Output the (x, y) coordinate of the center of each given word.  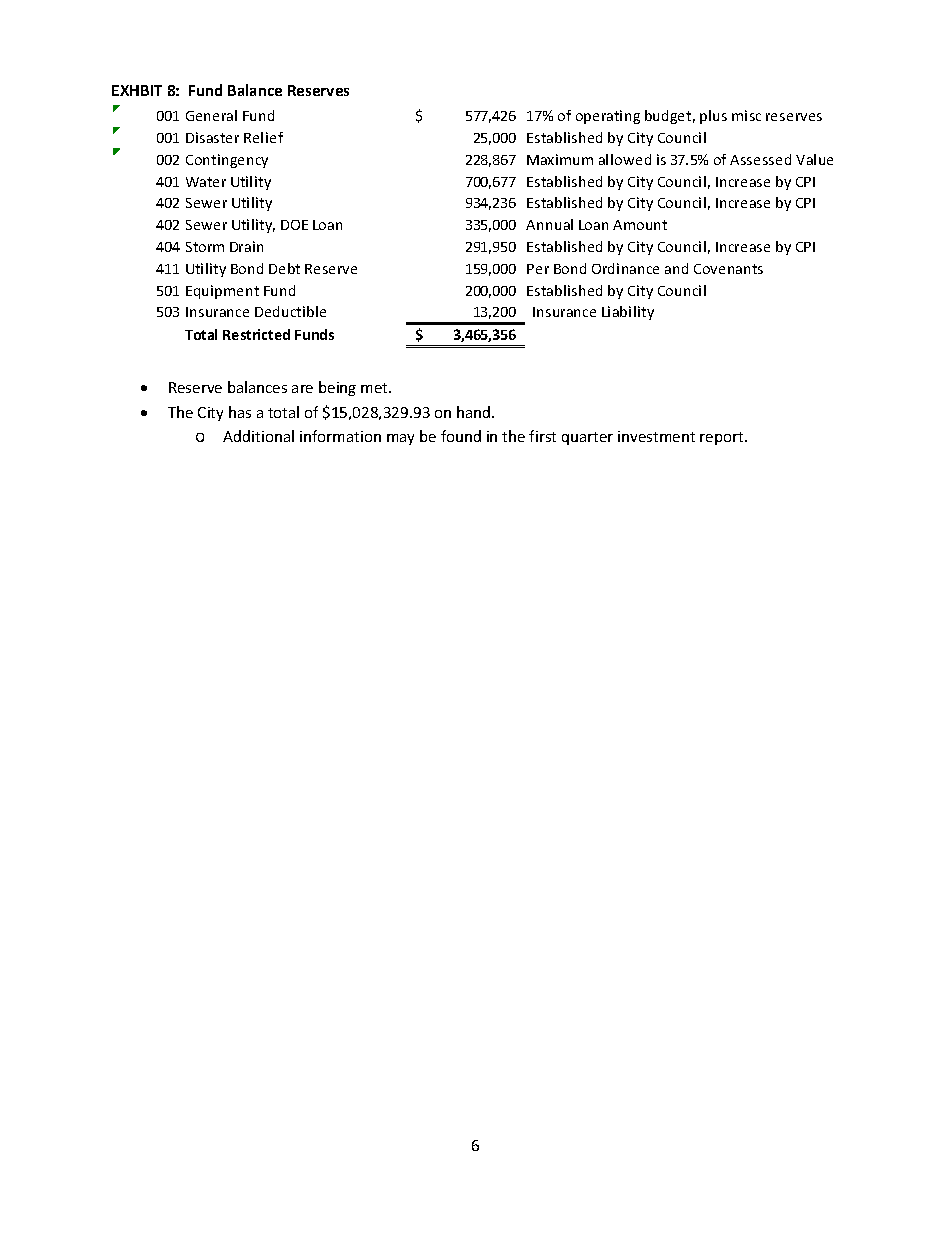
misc (746, 115)
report (723, 438)
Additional (258, 436)
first (542, 436)
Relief (263, 137)
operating (608, 117)
